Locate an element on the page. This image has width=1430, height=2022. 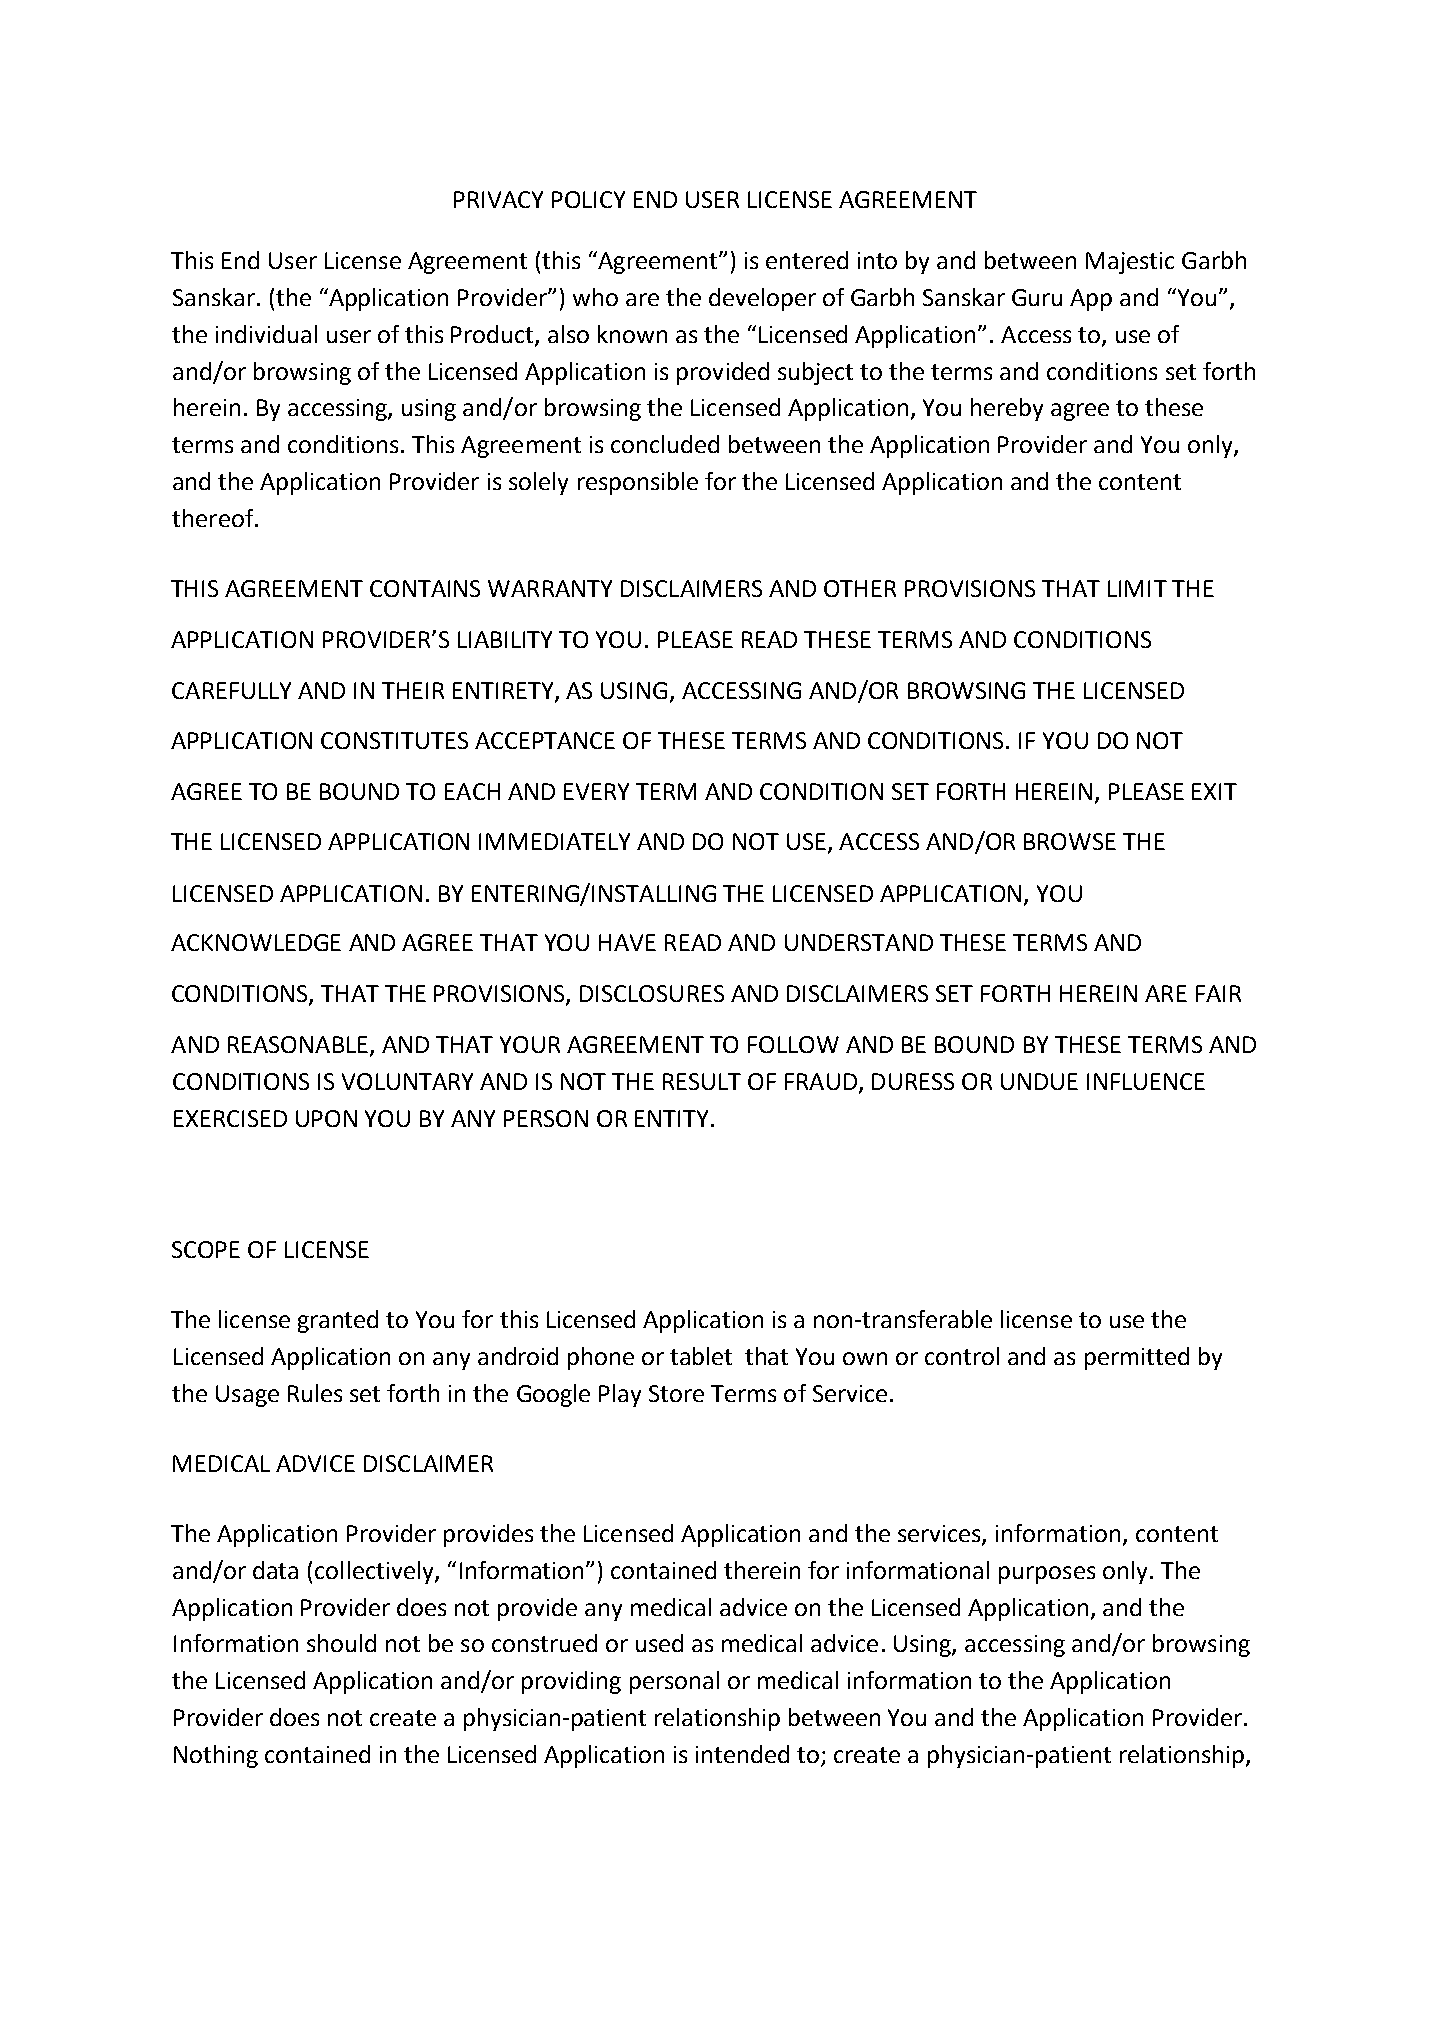
Majestic is located at coordinates (1130, 263).
